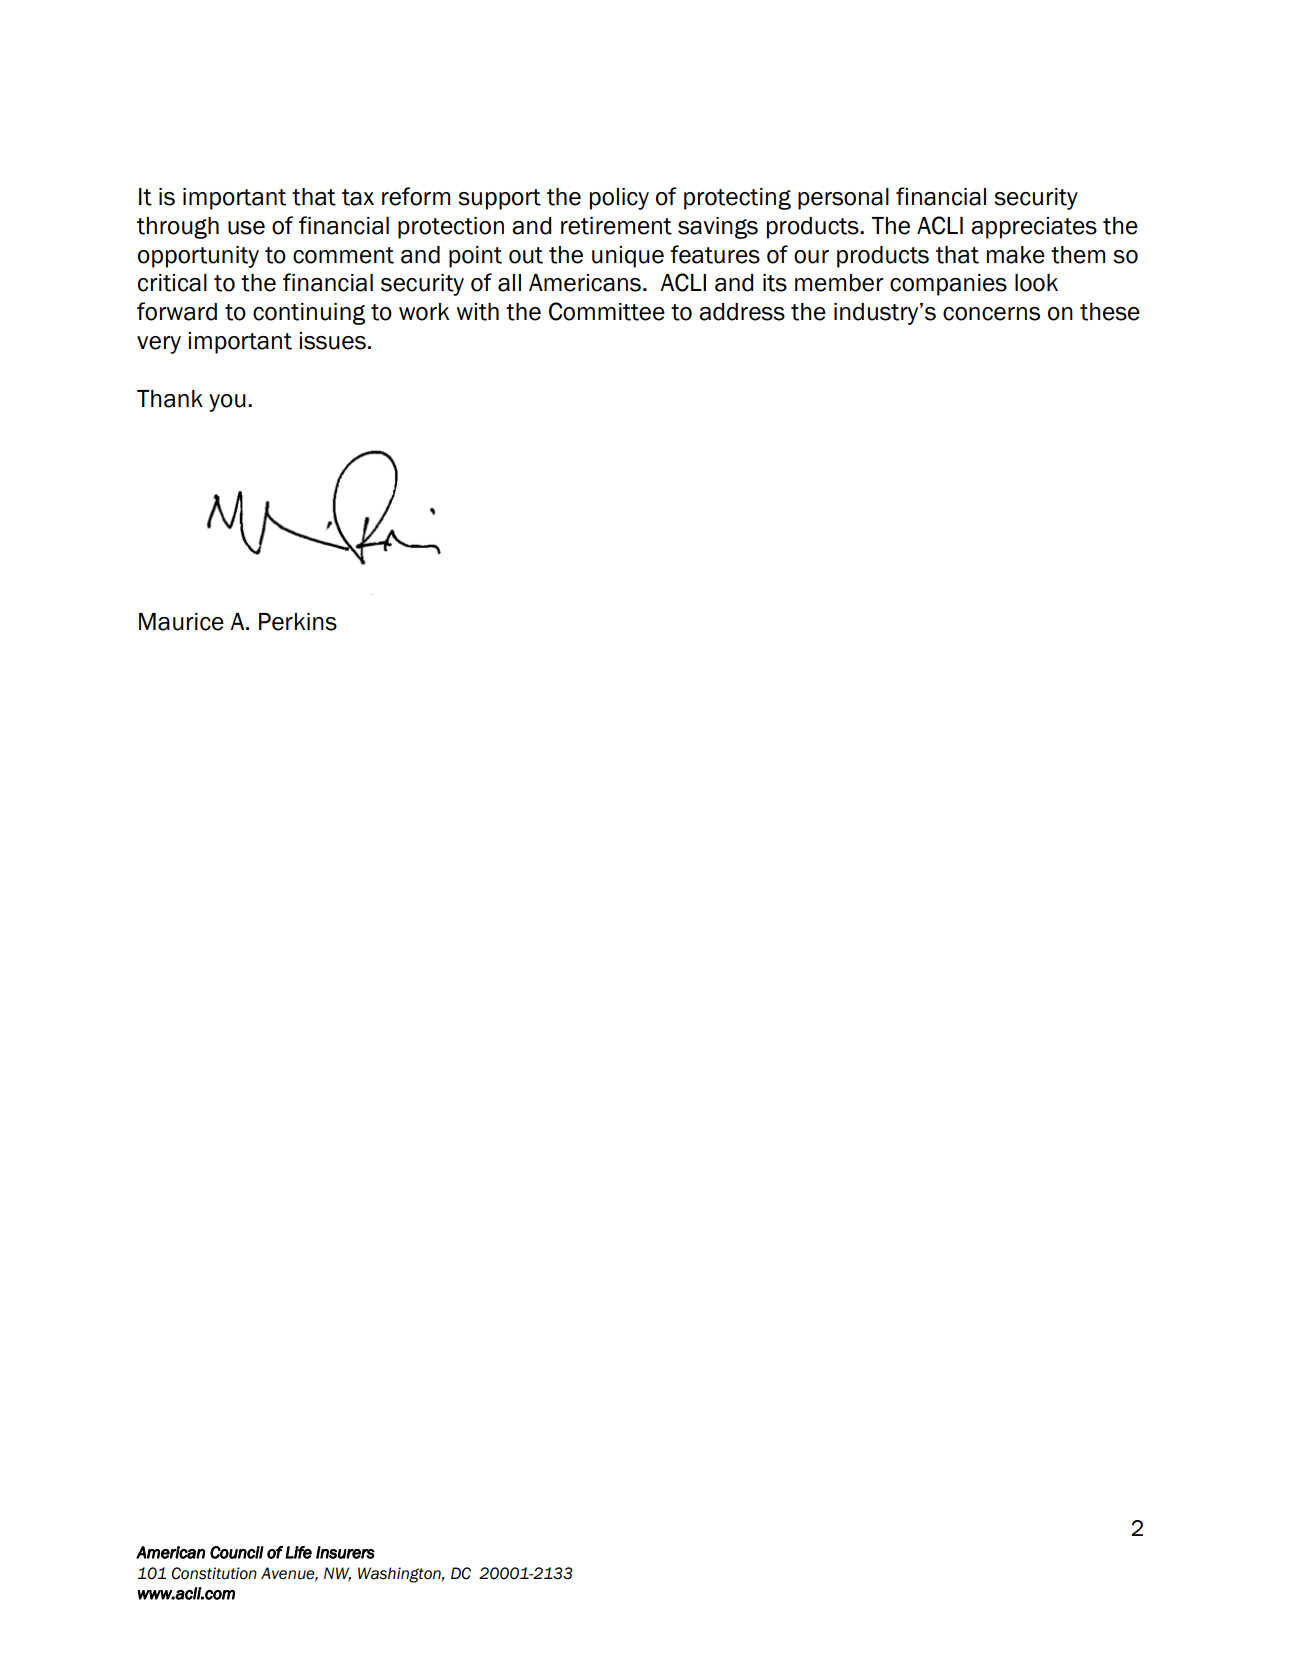 Image resolution: width=1297 pixels, height=1679 pixels. What do you see at coordinates (991, 314) in the screenshot?
I see `concerns` at bounding box center [991, 314].
